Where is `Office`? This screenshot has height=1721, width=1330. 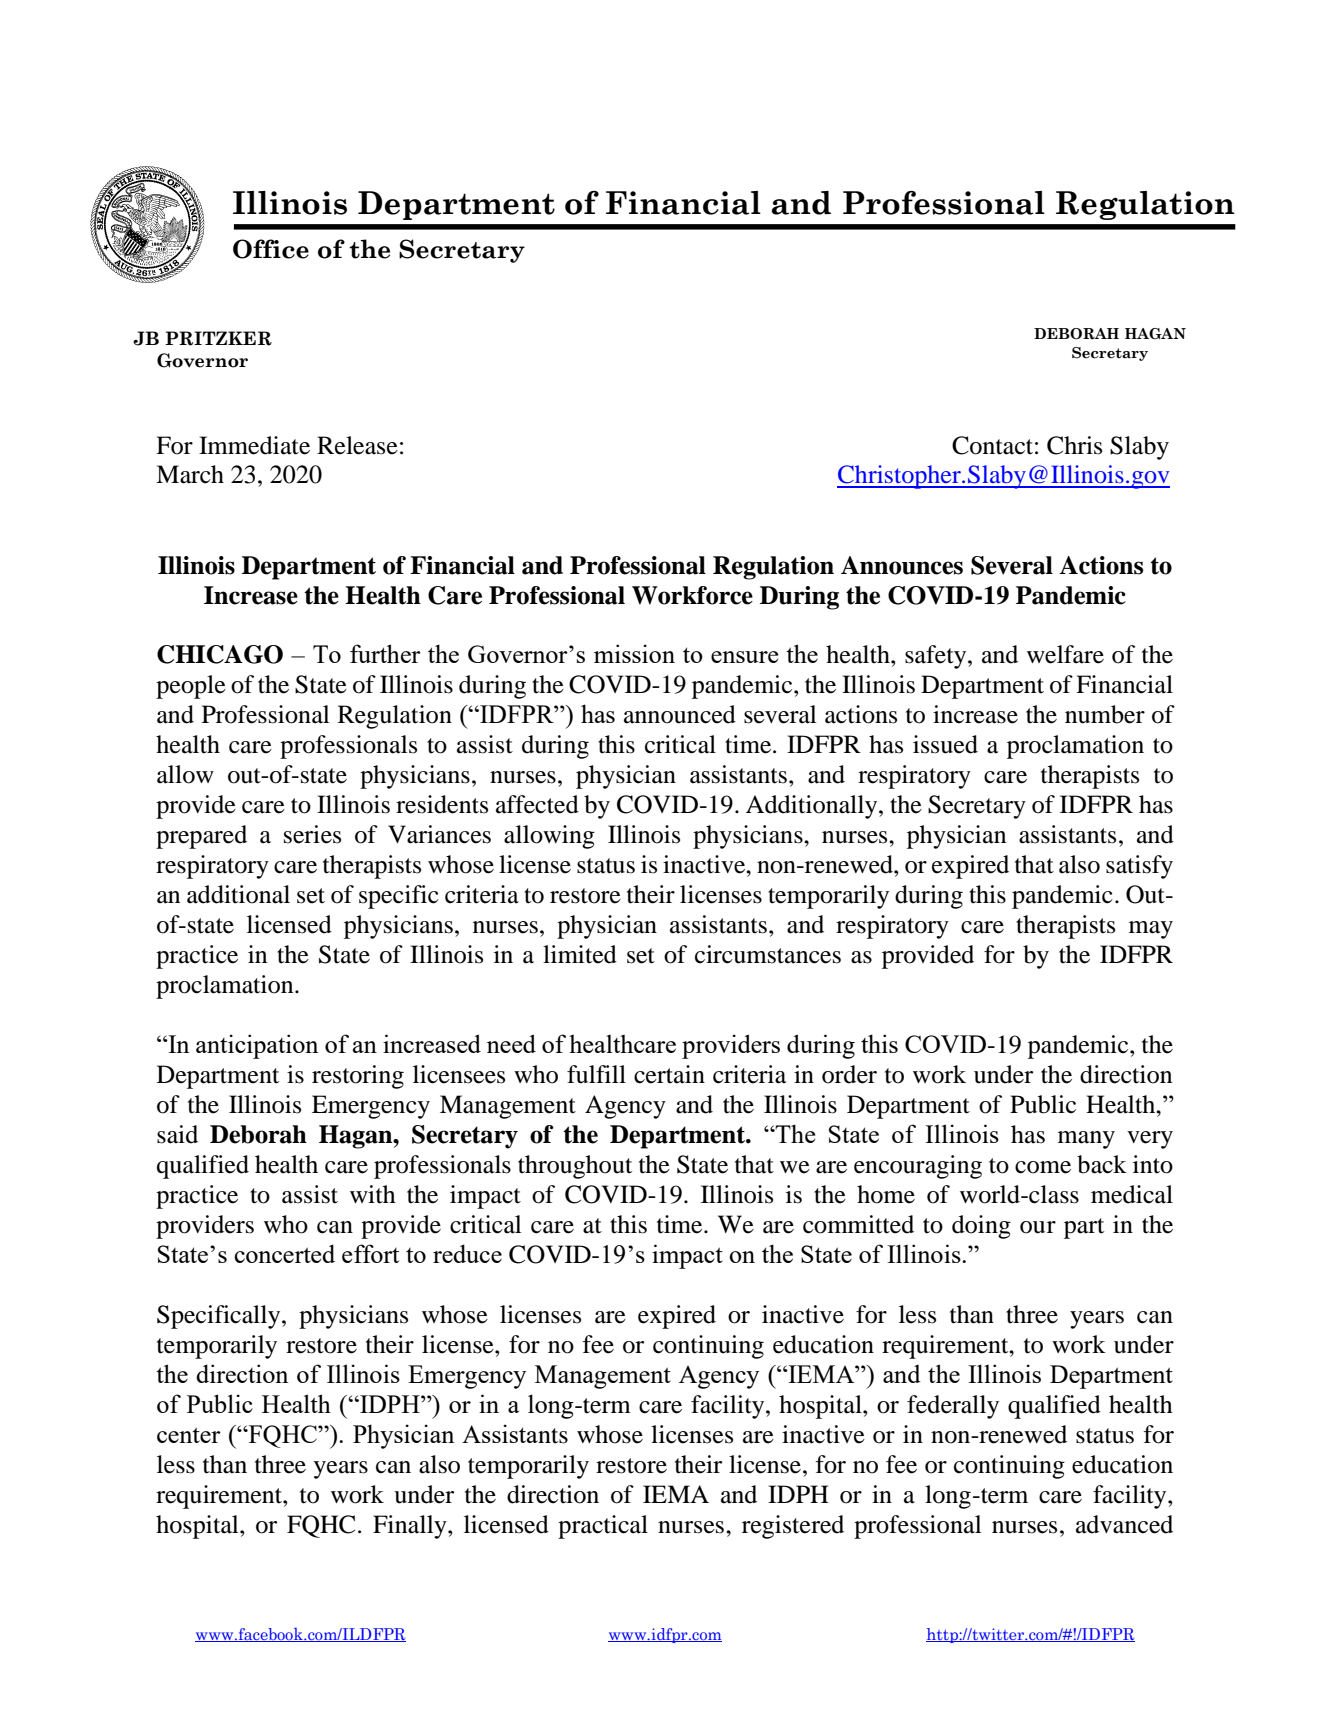
Office is located at coordinates (271, 249).
